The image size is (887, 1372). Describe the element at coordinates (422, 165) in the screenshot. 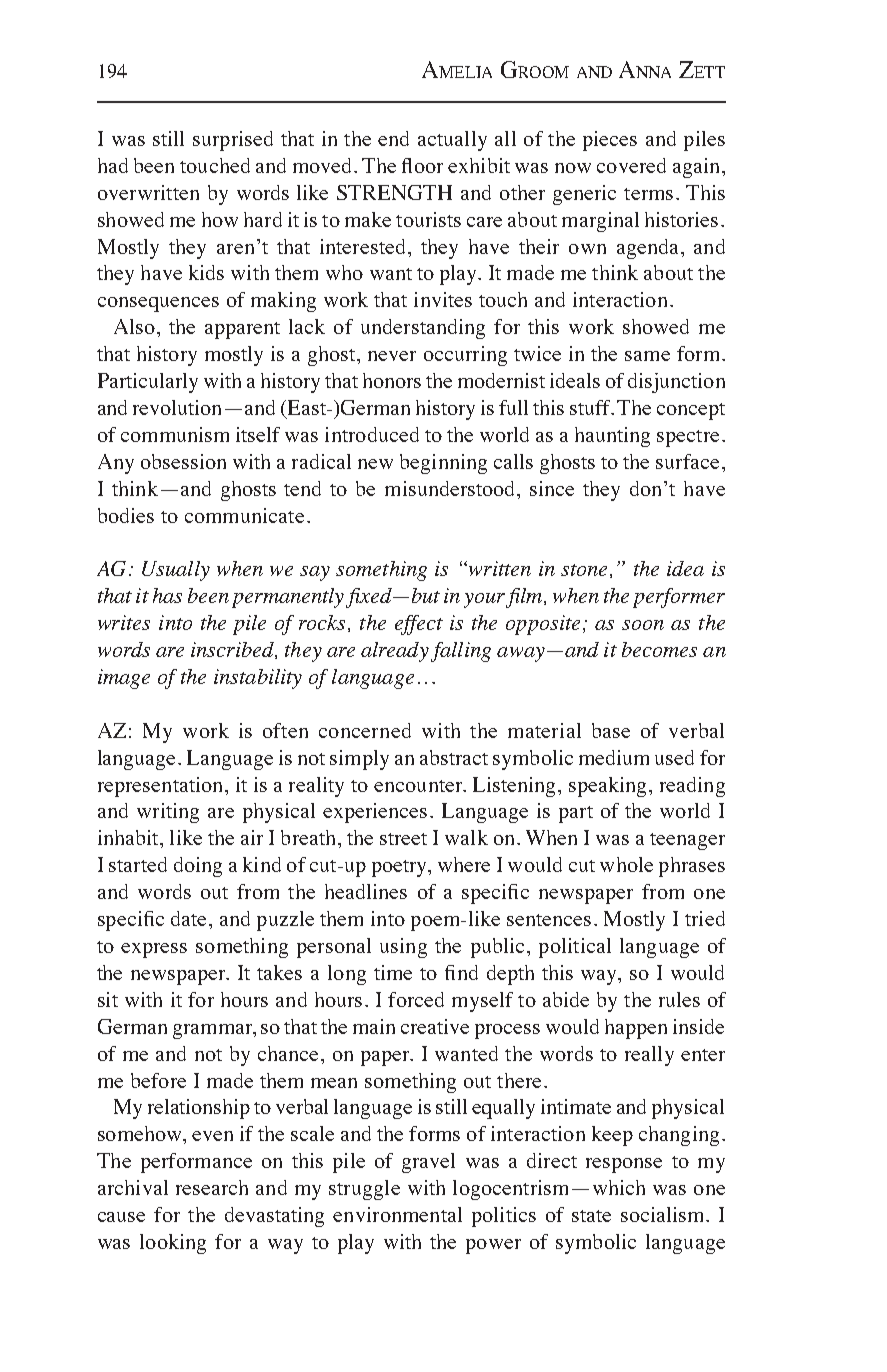

I see `floor` at that location.
